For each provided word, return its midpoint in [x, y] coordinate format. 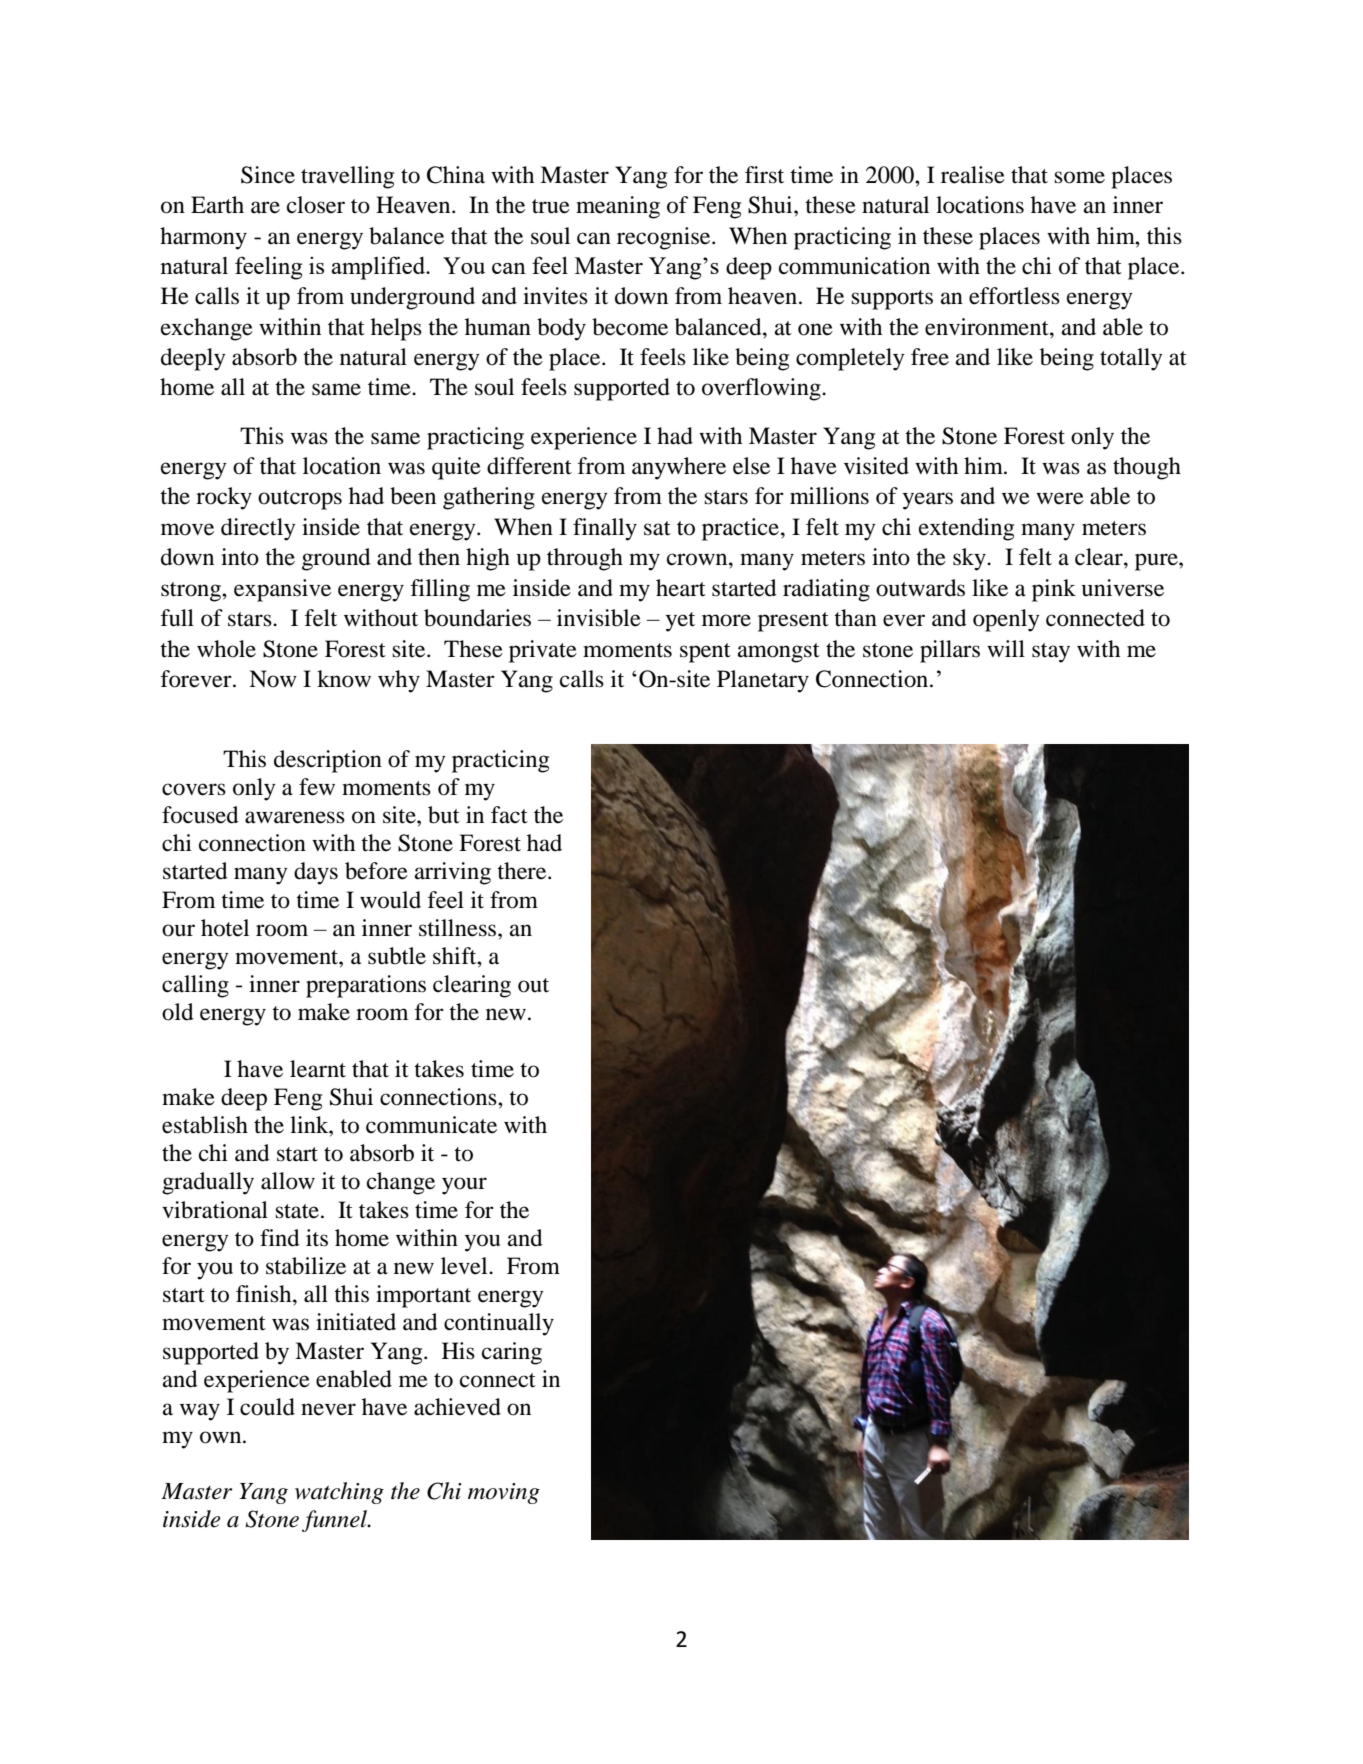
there [523, 871]
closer [316, 205]
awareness [295, 817]
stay [1051, 653]
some [1079, 177]
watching [339, 1493]
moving [504, 1493]
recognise [665, 238]
